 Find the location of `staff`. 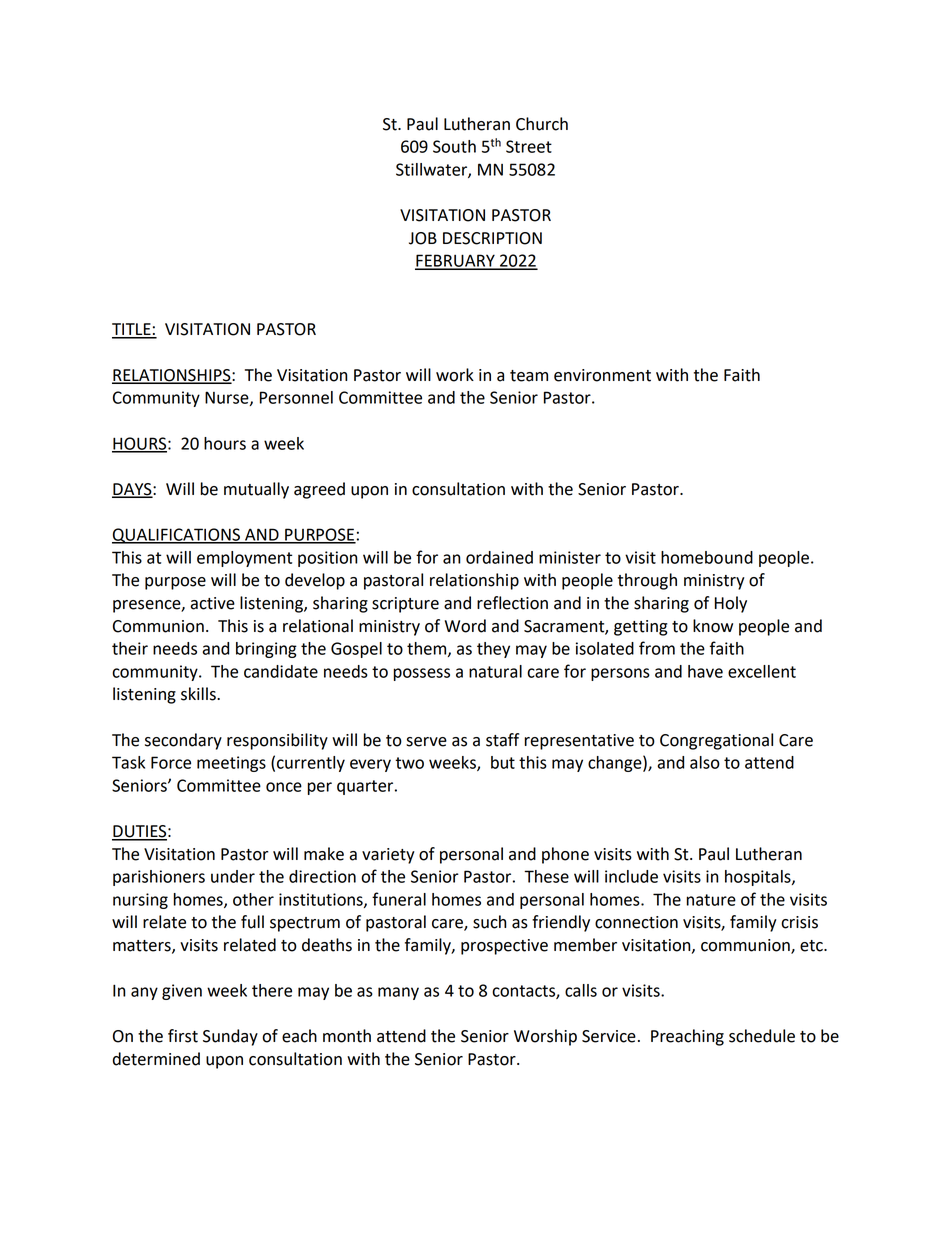

staff is located at coordinates (502, 740).
